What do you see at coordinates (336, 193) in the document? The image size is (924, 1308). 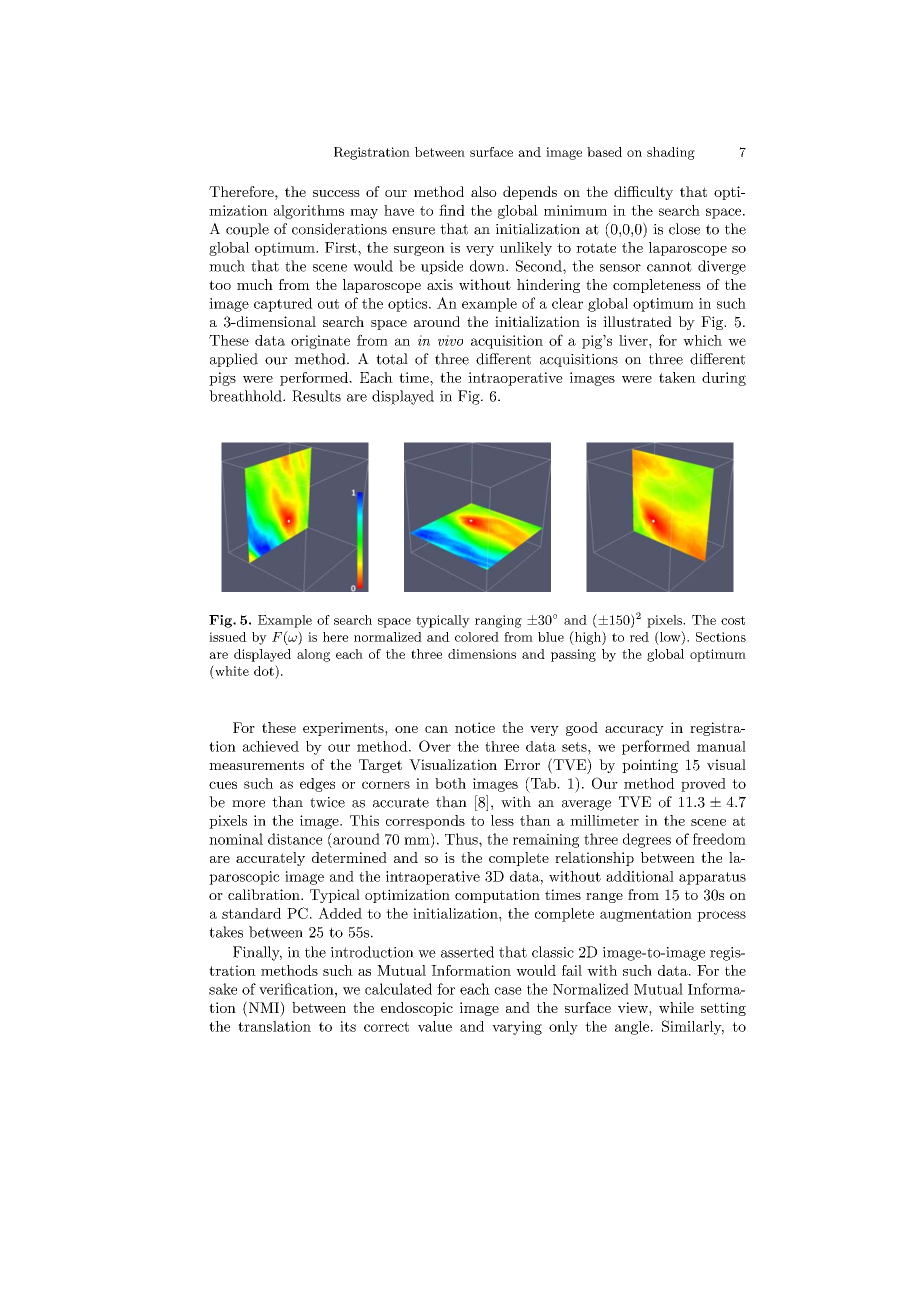 I see `success` at bounding box center [336, 193].
